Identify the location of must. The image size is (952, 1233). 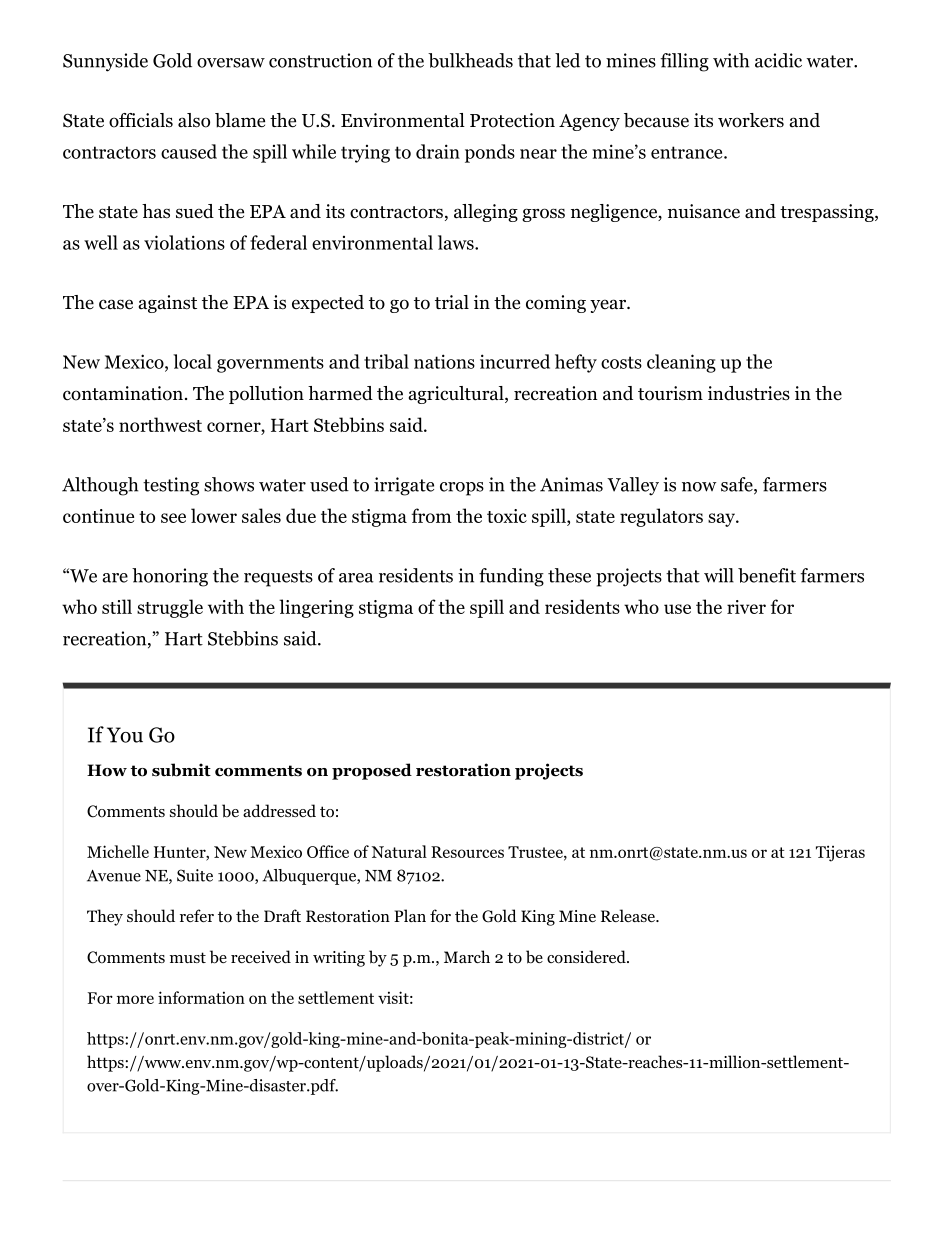
(188, 957).
